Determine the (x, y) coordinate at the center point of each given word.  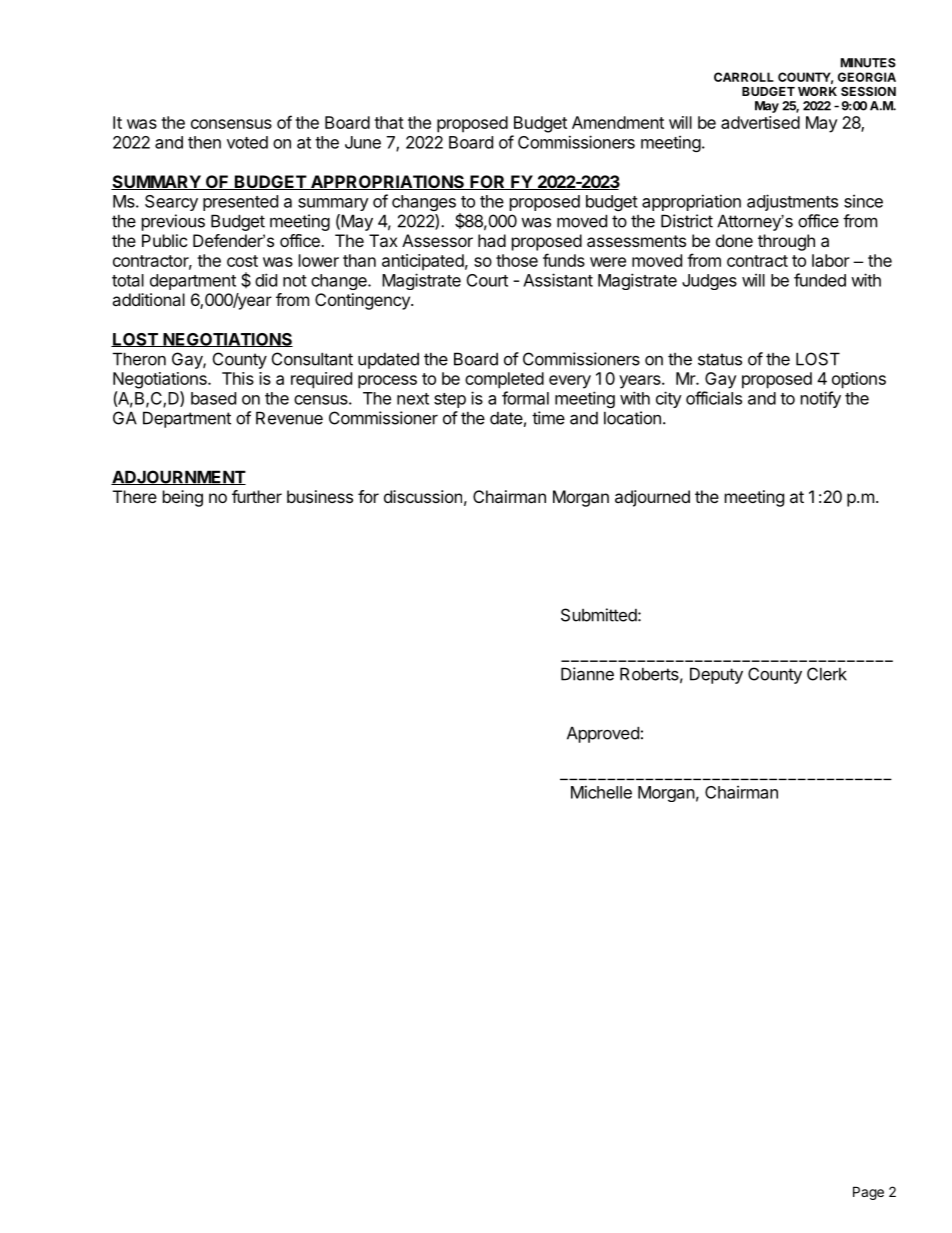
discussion (423, 496)
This (238, 378)
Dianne (587, 674)
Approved (603, 734)
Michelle (601, 792)
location (632, 418)
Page (868, 1193)
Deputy (716, 675)
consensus (231, 124)
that (389, 122)
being (183, 498)
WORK (817, 91)
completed (504, 380)
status (720, 359)
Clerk (827, 674)
